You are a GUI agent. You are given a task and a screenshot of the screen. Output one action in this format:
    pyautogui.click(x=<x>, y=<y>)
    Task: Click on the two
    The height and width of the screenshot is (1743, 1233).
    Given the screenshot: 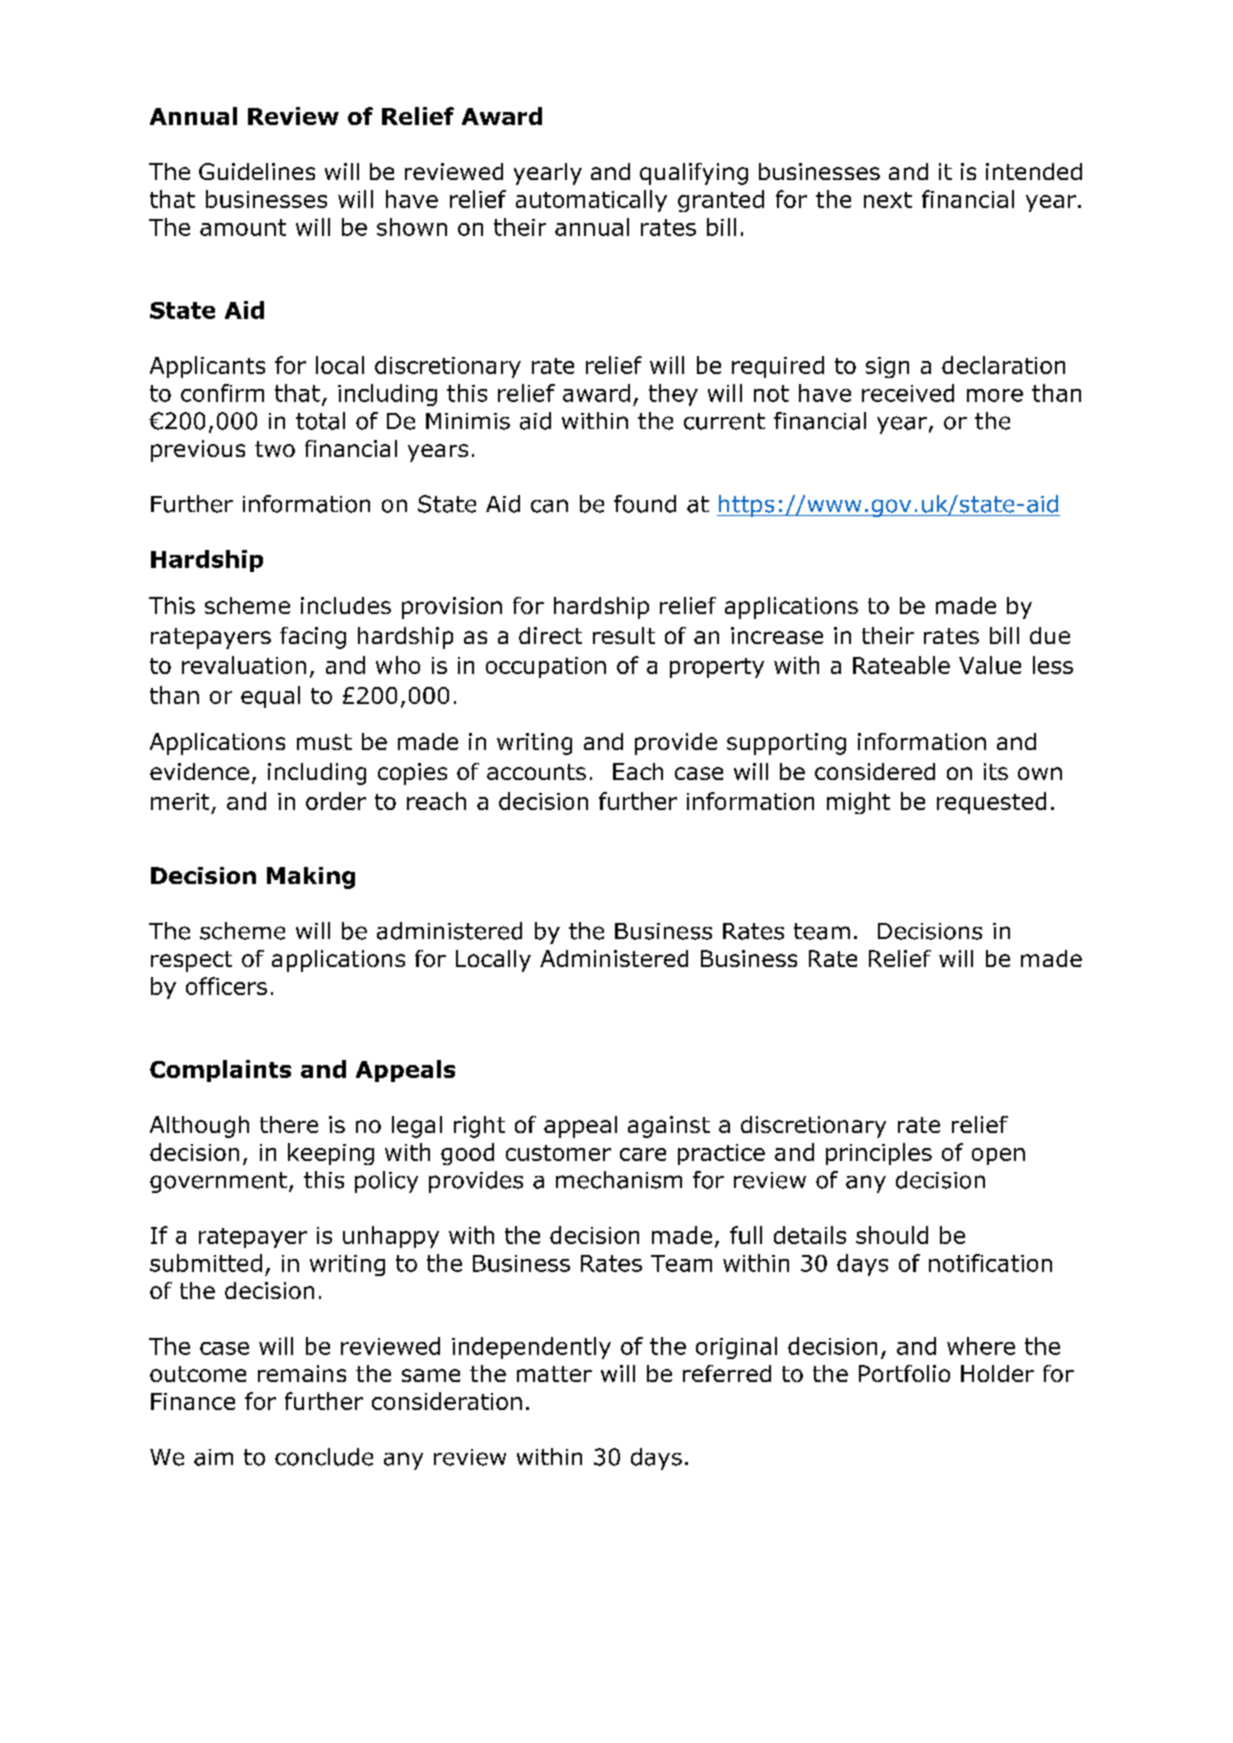 What is the action you would take?
    pyautogui.click(x=275, y=449)
